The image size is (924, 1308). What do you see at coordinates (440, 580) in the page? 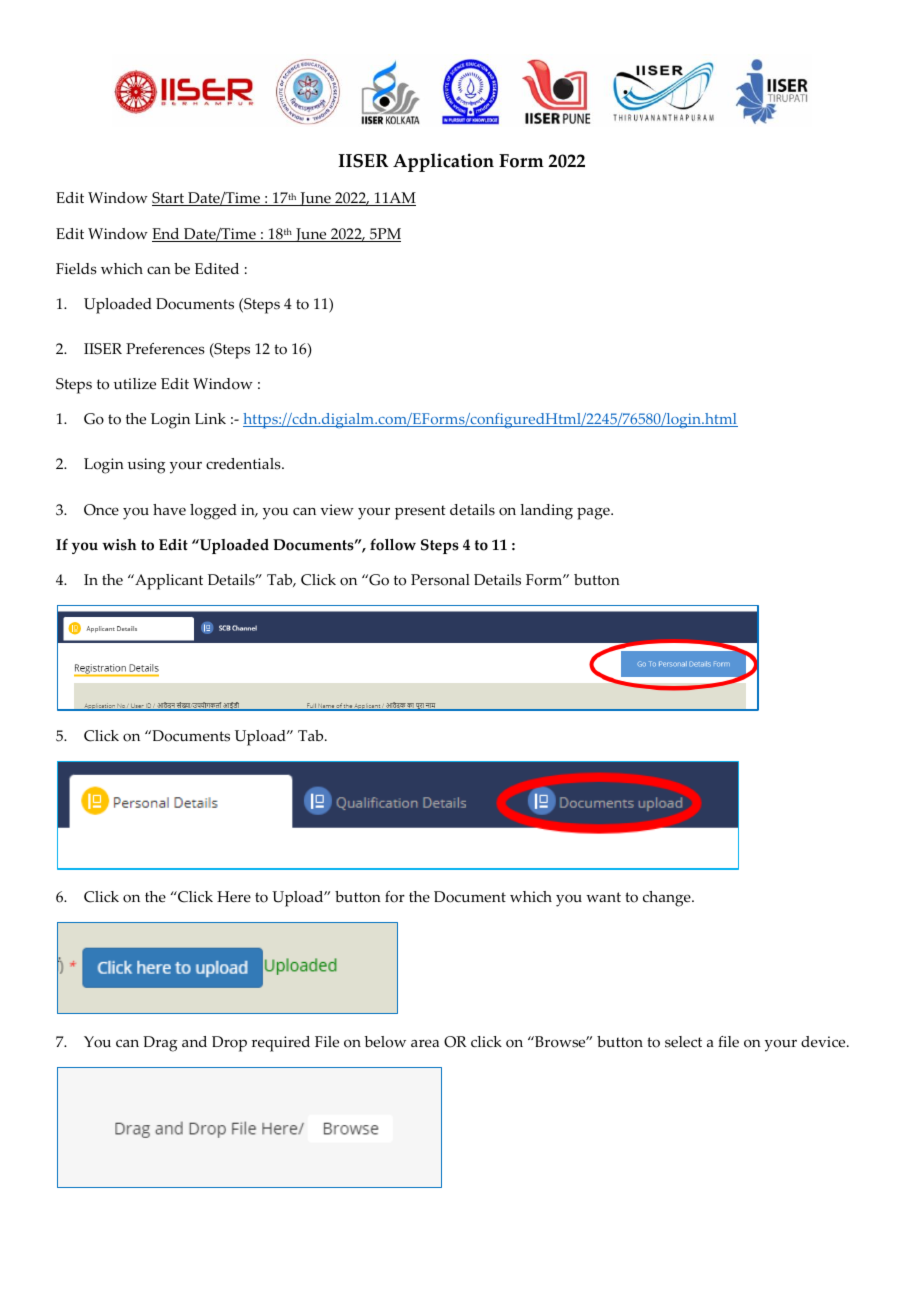
I see `Personal` at bounding box center [440, 580].
